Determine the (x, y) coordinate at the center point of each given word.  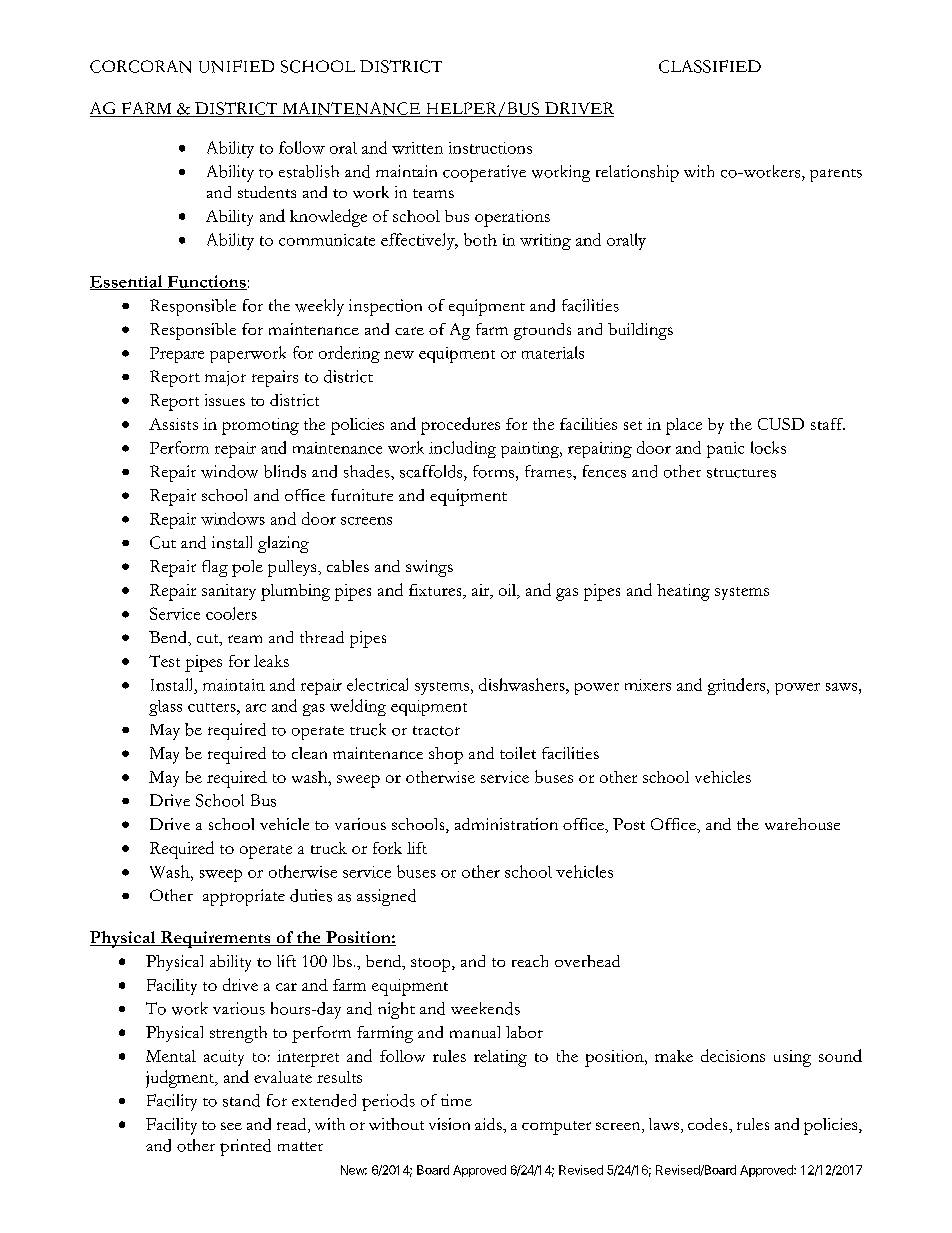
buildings (640, 331)
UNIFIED (236, 66)
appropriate (244, 897)
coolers (231, 613)
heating (683, 592)
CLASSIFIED (710, 66)
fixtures (436, 590)
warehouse (802, 824)
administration (506, 824)
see (231, 1126)
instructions (490, 148)
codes (709, 1124)
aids (489, 1124)
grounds (542, 331)
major (225, 378)
